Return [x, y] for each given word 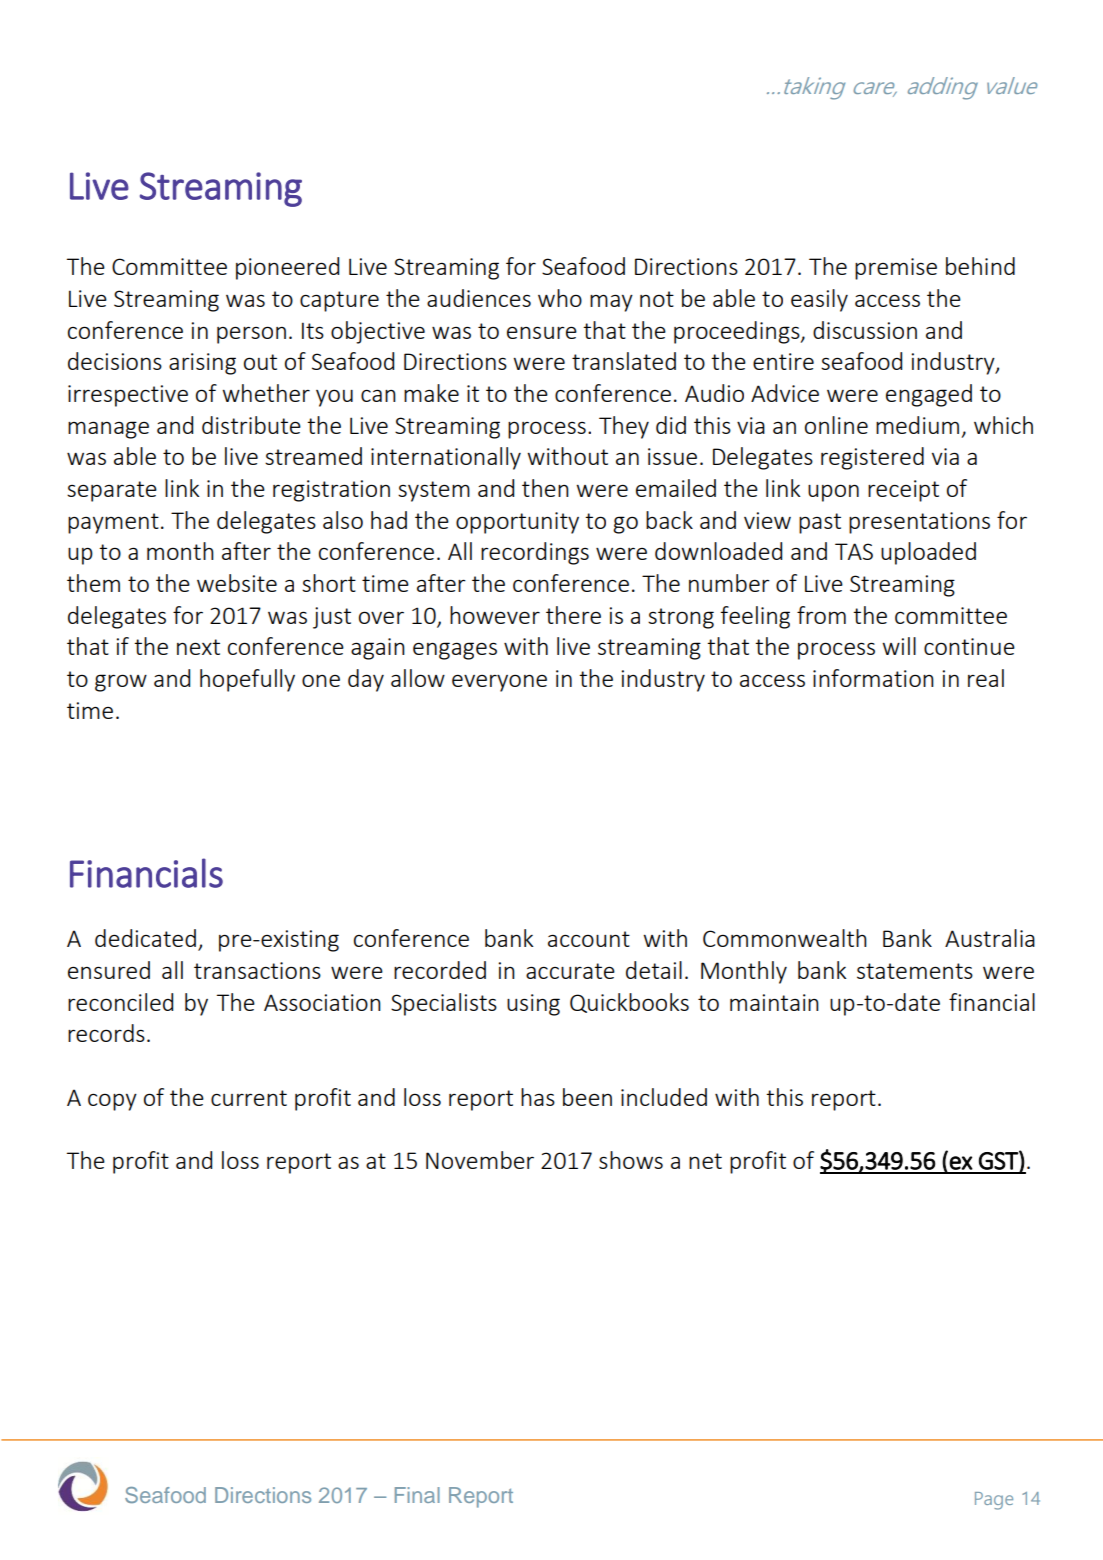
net [705, 1161]
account [589, 939]
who [560, 298]
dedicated [145, 938]
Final [417, 1495]
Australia [990, 938]
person [251, 335]
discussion [865, 330]
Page [994, 1501]
